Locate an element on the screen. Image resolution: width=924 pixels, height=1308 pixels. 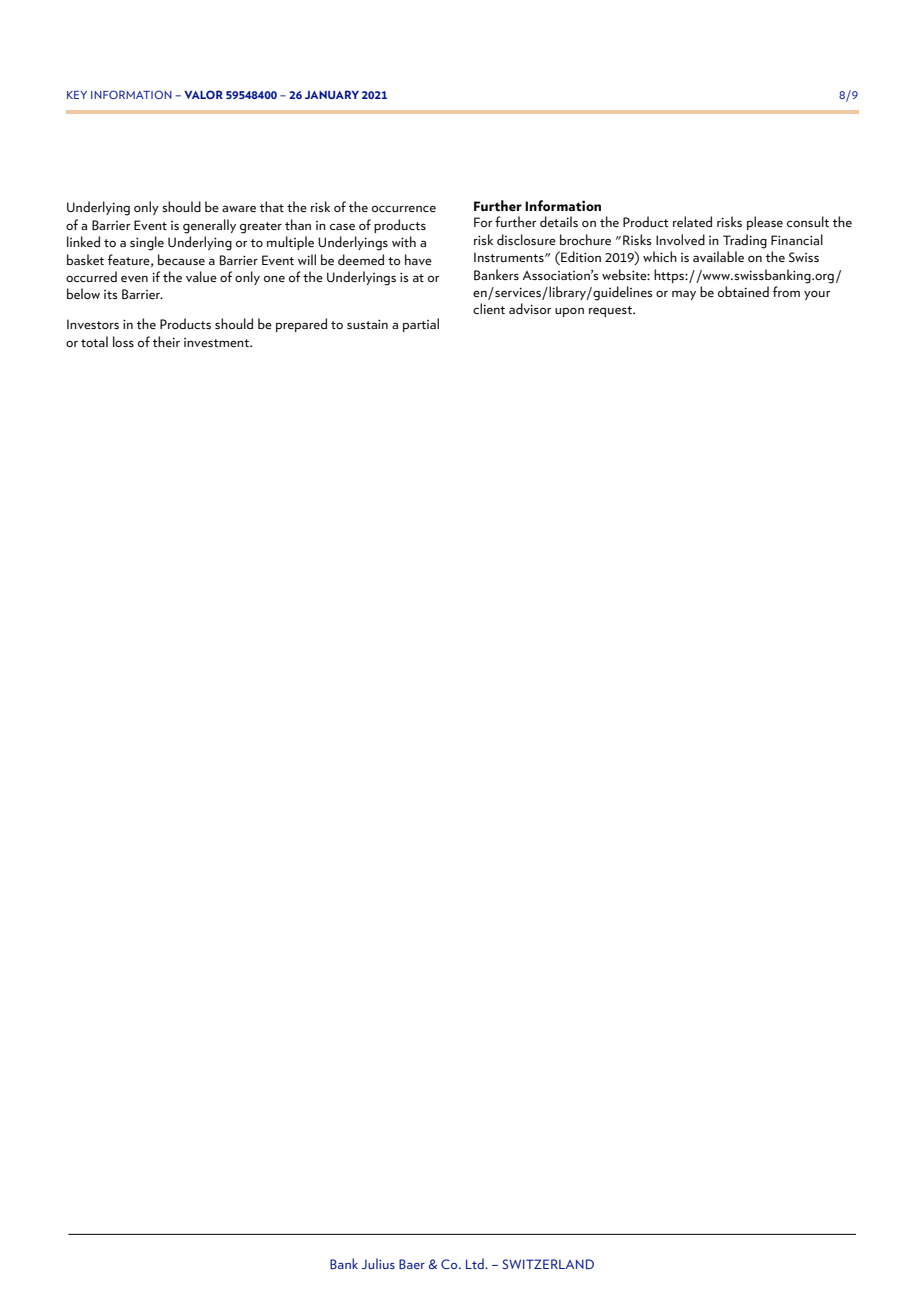
SWITZERLAND is located at coordinates (548, 1264).
